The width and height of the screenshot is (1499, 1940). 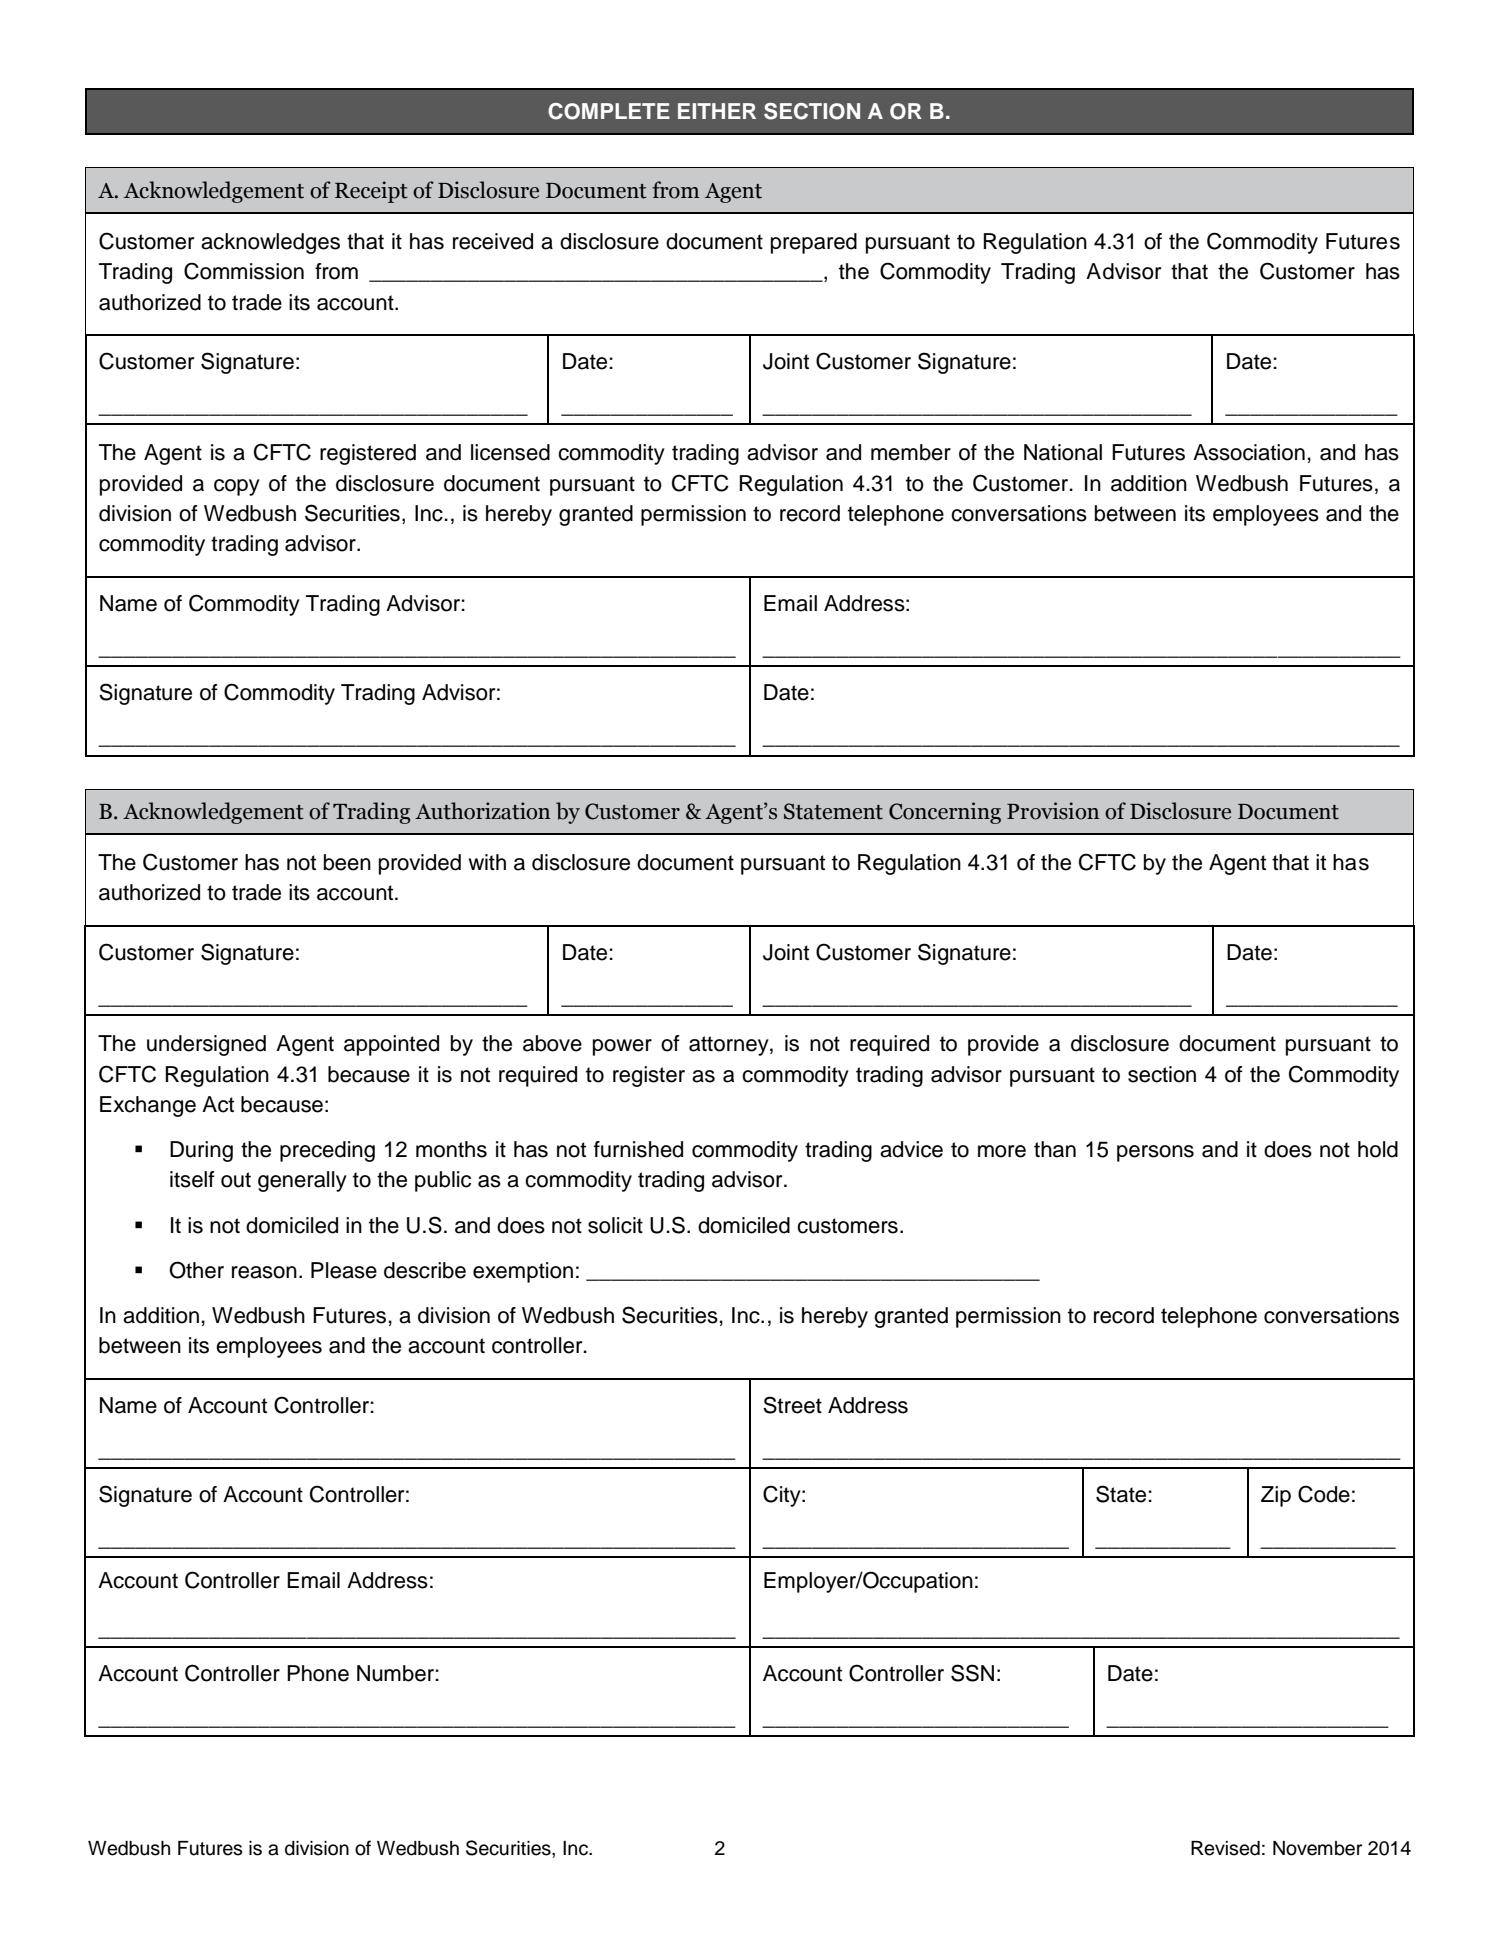 What do you see at coordinates (264, 1272) in the screenshot?
I see `reason` at bounding box center [264, 1272].
